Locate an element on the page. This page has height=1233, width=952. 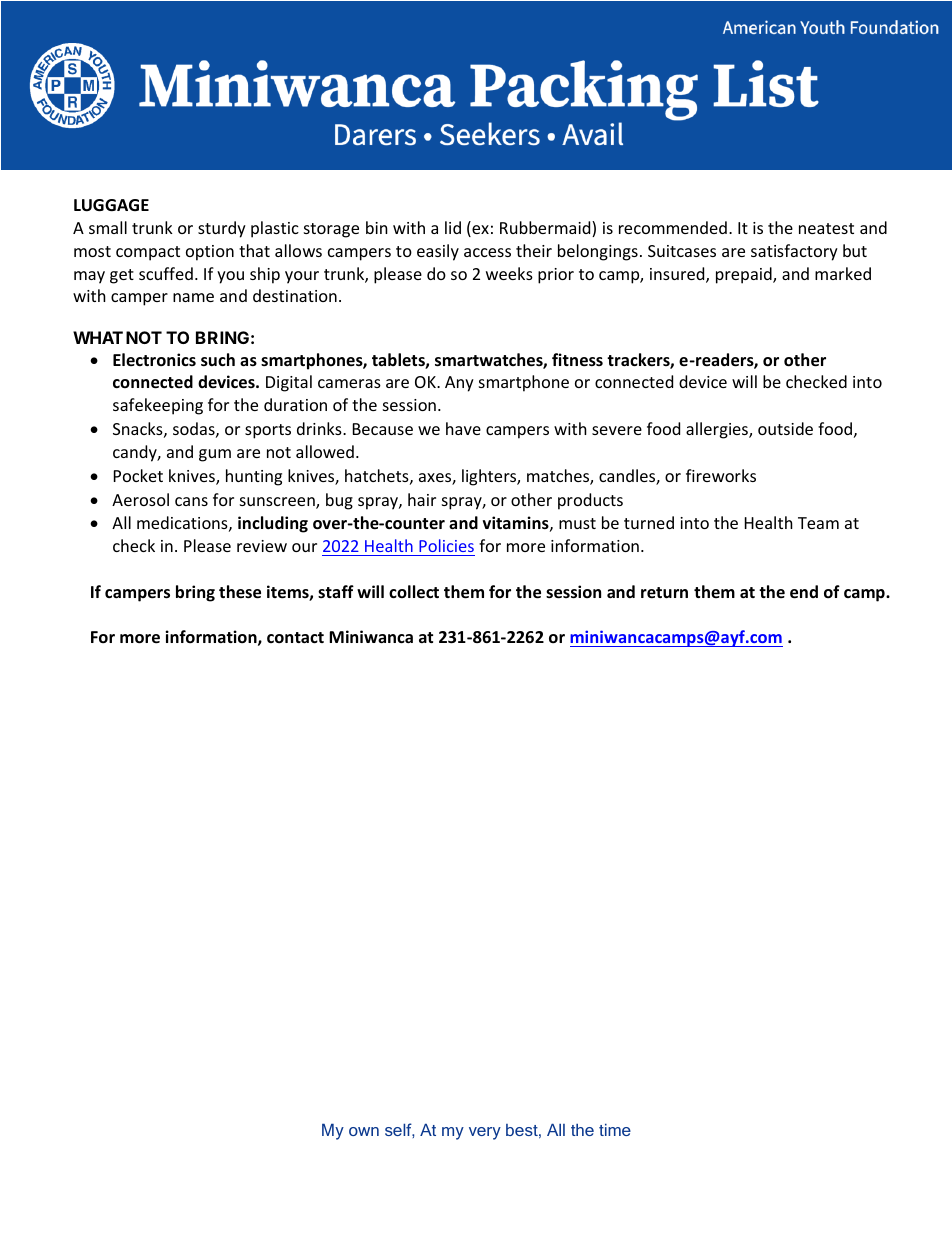
collect is located at coordinates (414, 592).
